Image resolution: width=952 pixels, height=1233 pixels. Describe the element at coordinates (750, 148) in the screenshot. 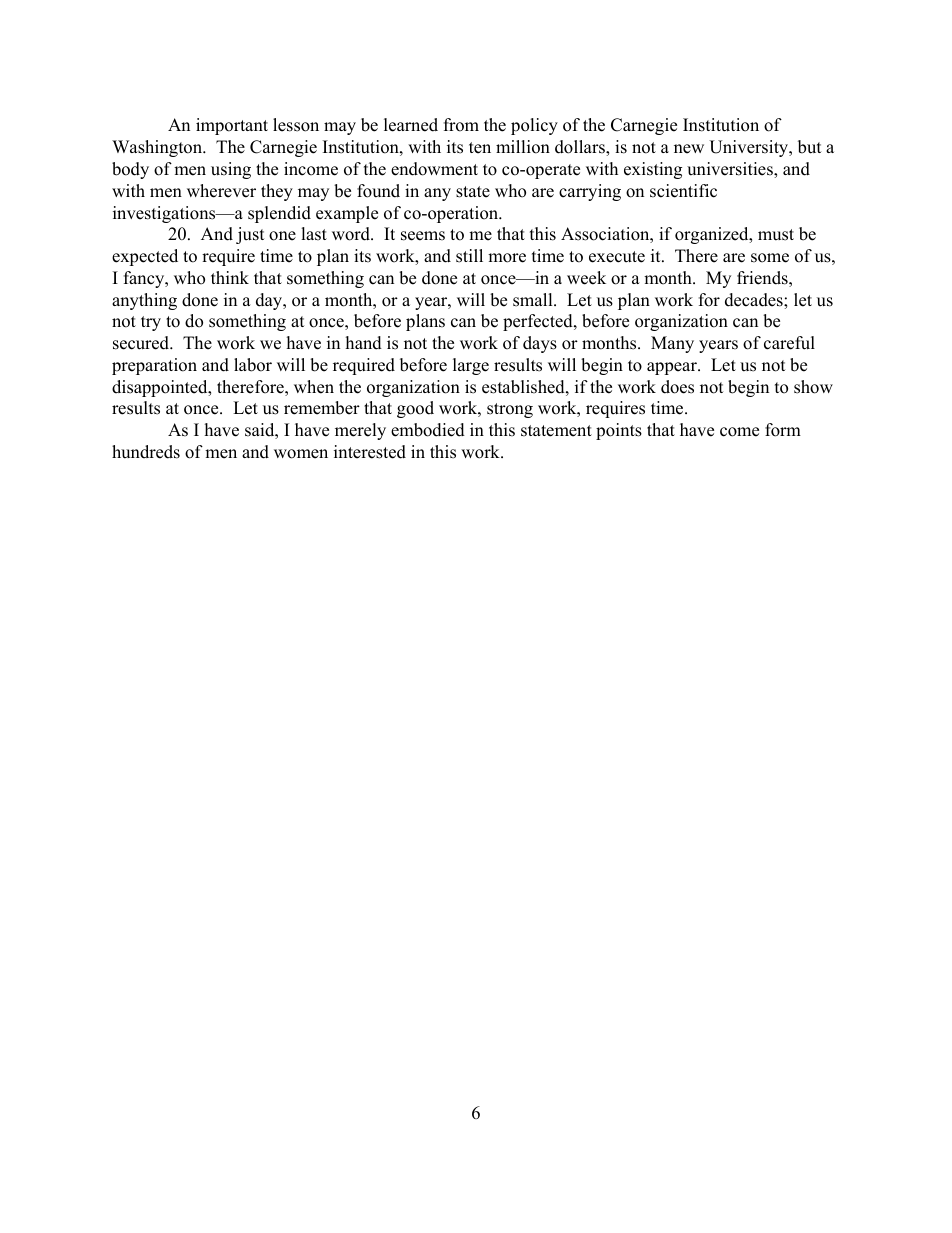

I see `University` at that location.
